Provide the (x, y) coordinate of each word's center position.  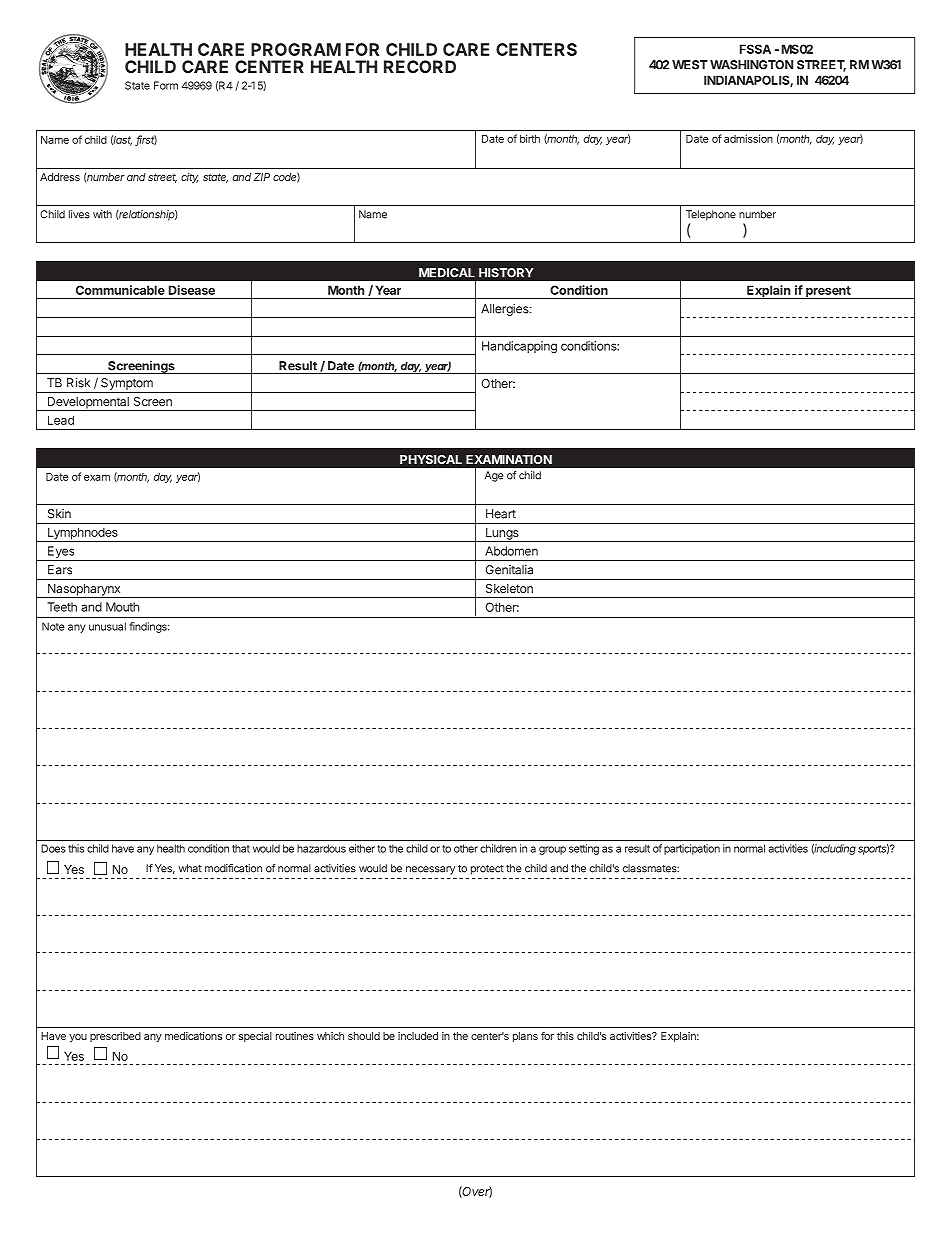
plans (525, 1037)
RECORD (420, 66)
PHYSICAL (431, 459)
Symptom (127, 384)
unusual (107, 626)
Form (166, 85)
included (418, 1036)
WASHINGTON (751, 65)
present (828, 292)
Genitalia (509, 570)
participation (692, 849)
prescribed (115, 1037)
